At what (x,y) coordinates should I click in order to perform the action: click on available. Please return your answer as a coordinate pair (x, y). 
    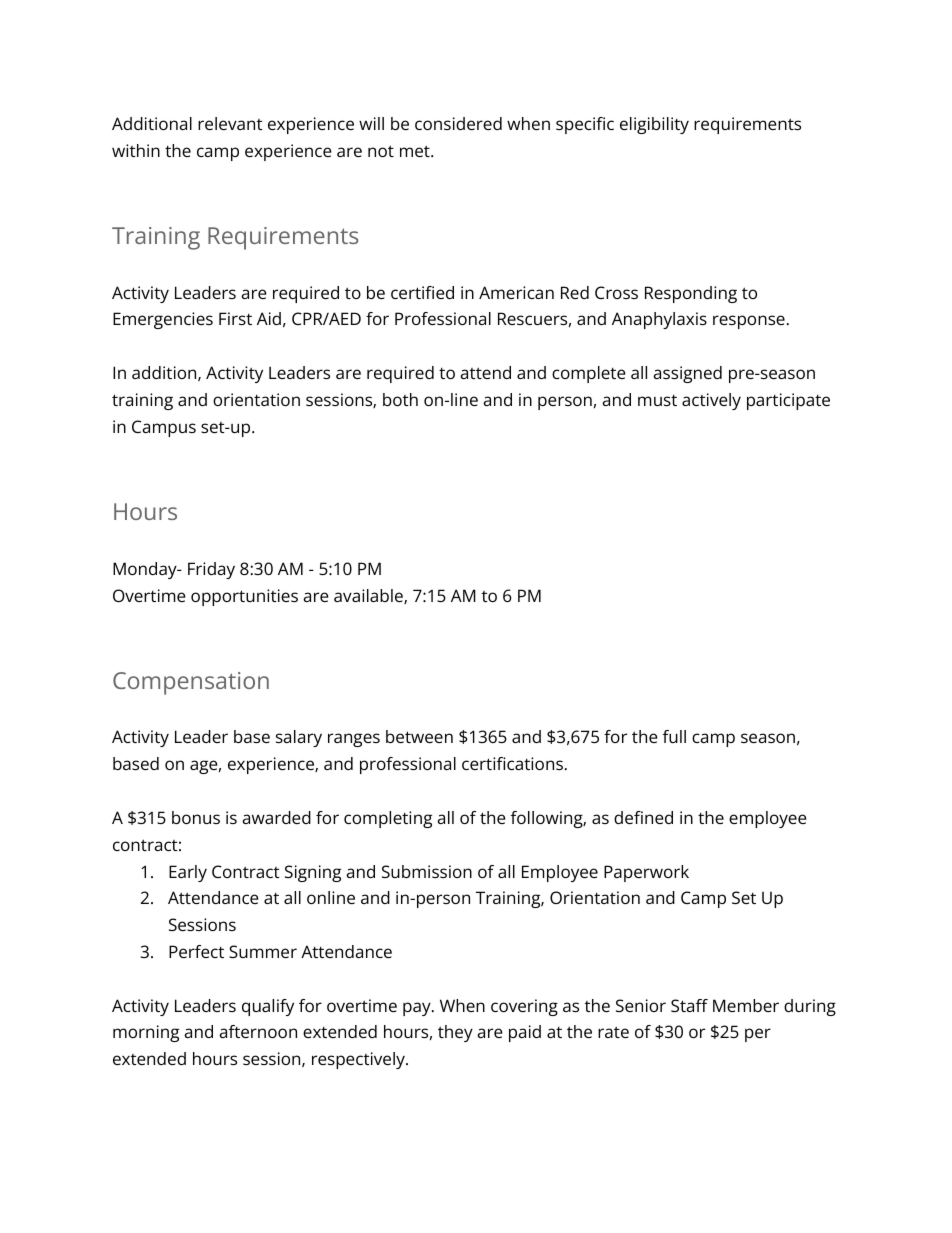
    Looking at the image, I should click on (369, 596).
